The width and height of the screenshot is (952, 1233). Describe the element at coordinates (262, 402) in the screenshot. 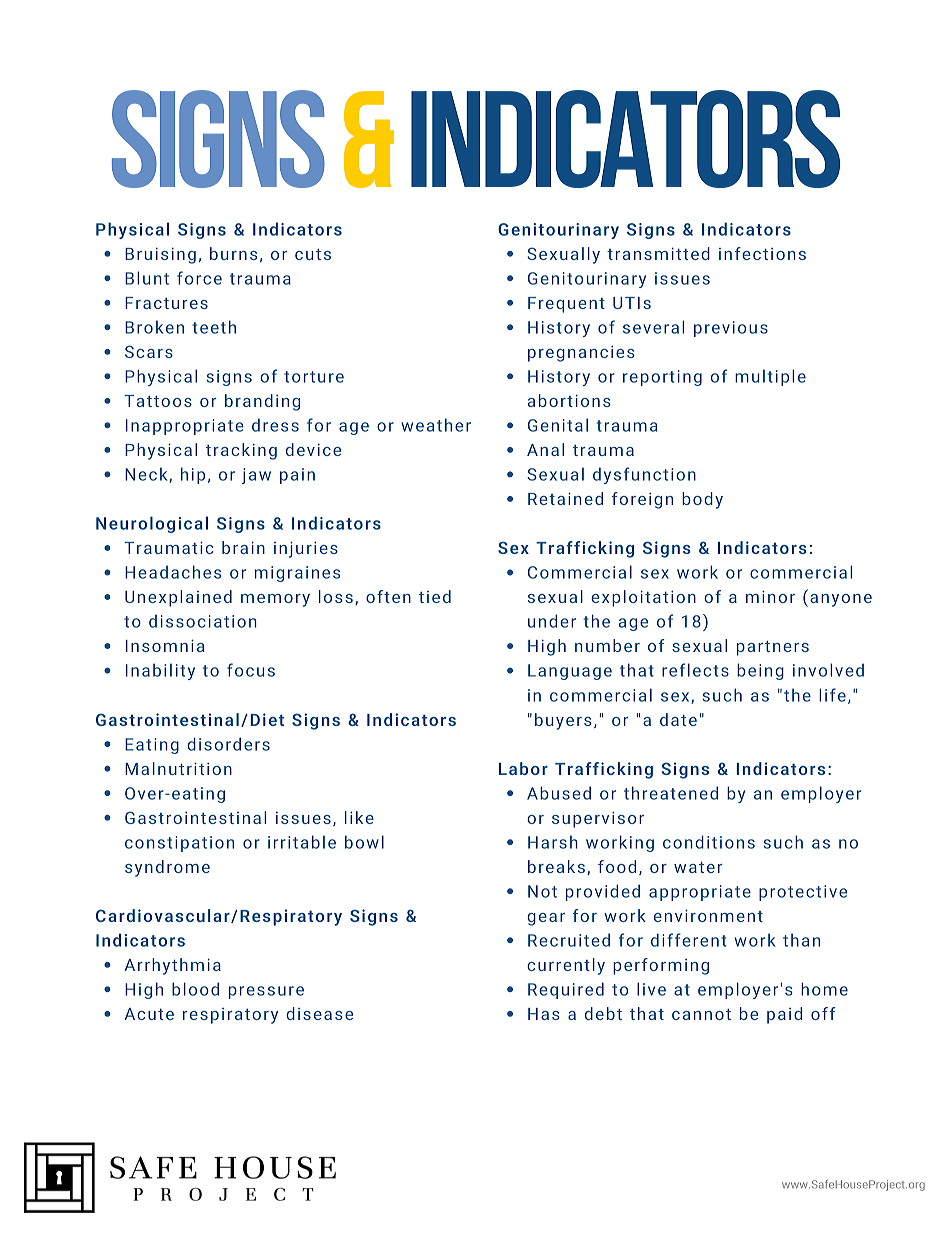

I see `branding` at that location.
